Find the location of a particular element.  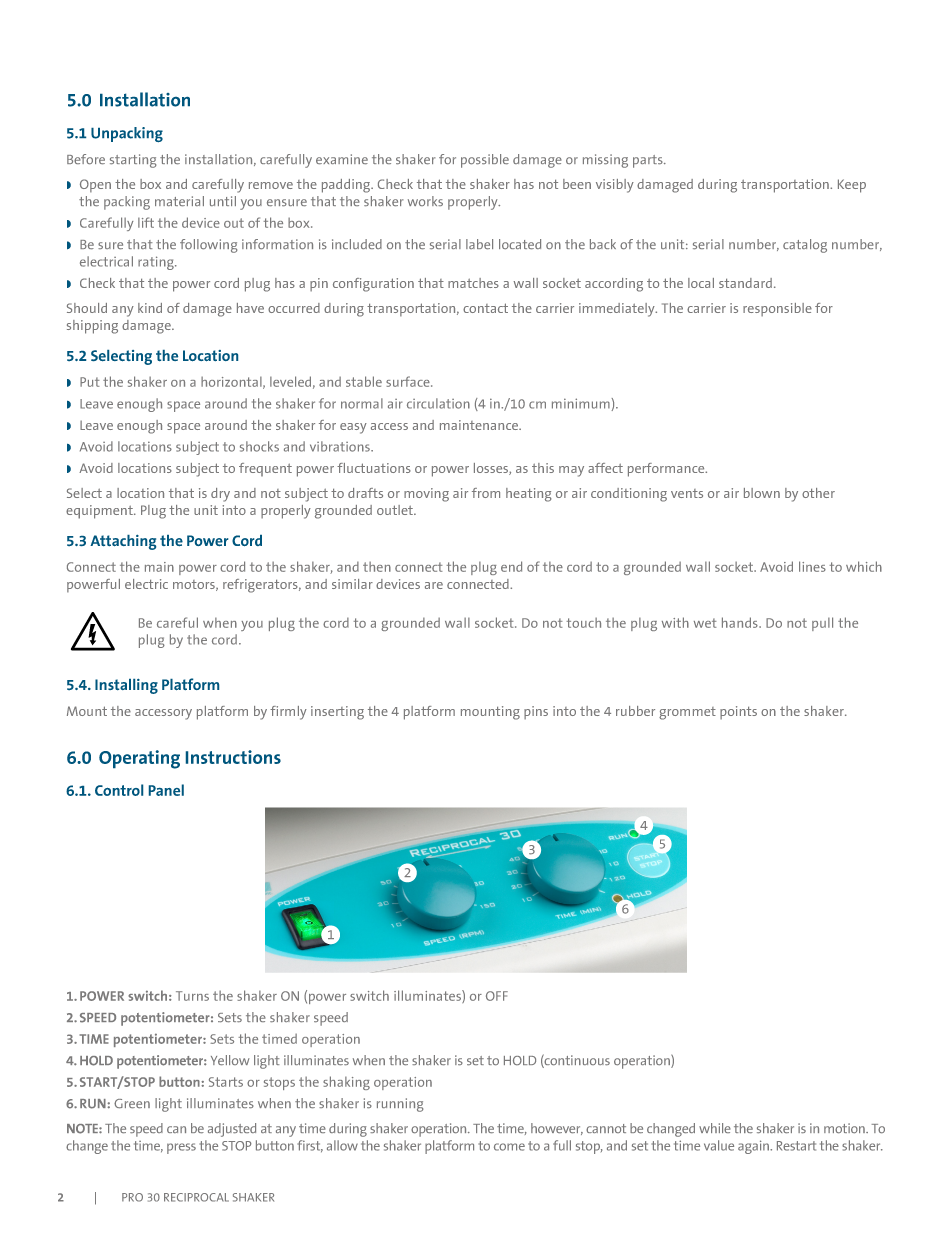

material is located at coordinates (179, 201).
